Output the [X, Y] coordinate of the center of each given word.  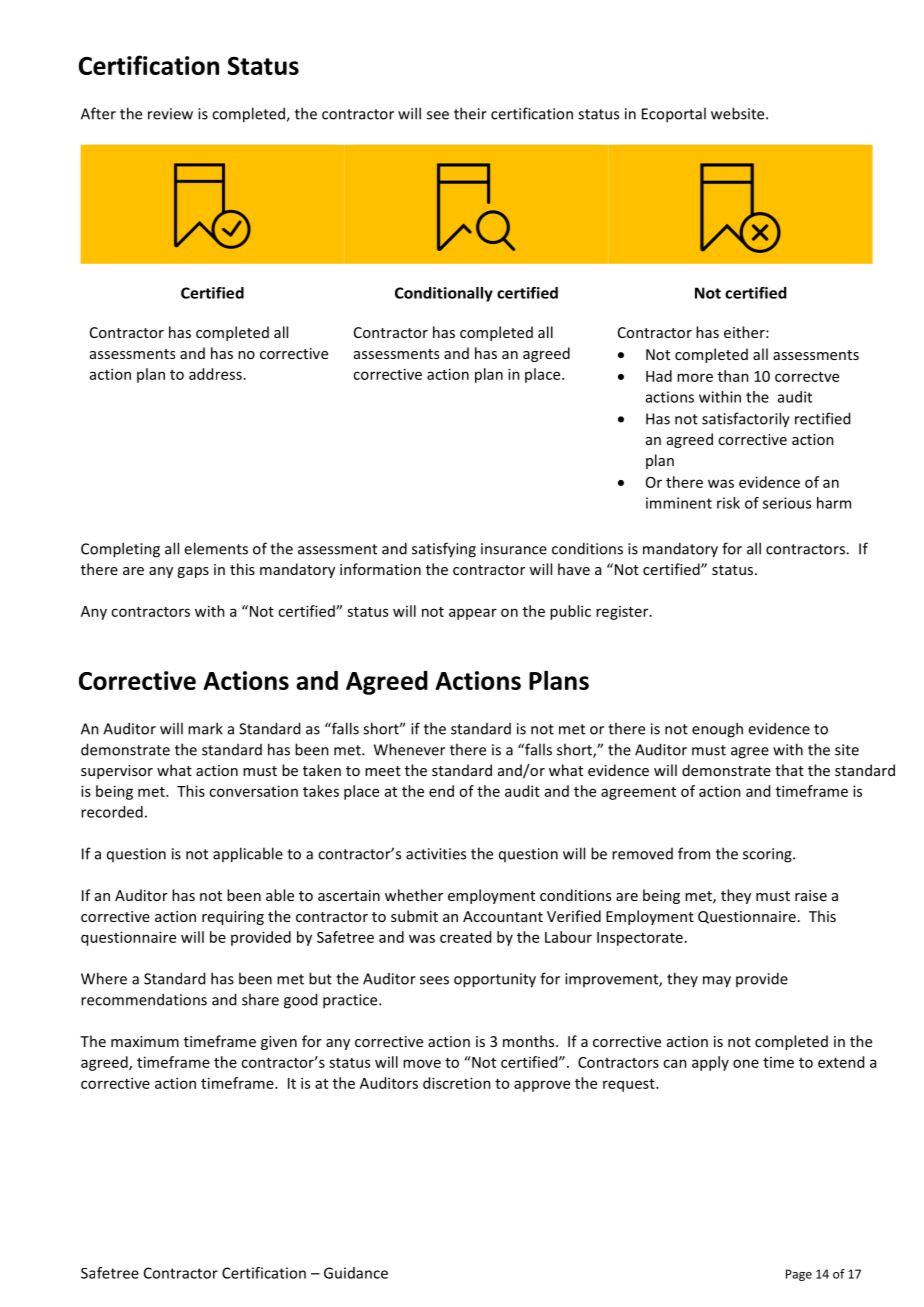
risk [728, 503]
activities [436, 854]
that [789, 770]
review [170, 114]
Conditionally [444, 294]
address [215, 374]
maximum [145, 1041]
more [695, 377]
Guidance [356, 1273]
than [733, 376]
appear [473, 614]
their [470, 113]
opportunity [495, 980]
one [746, 1063]
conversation [253, 791]
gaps [193, 572]
